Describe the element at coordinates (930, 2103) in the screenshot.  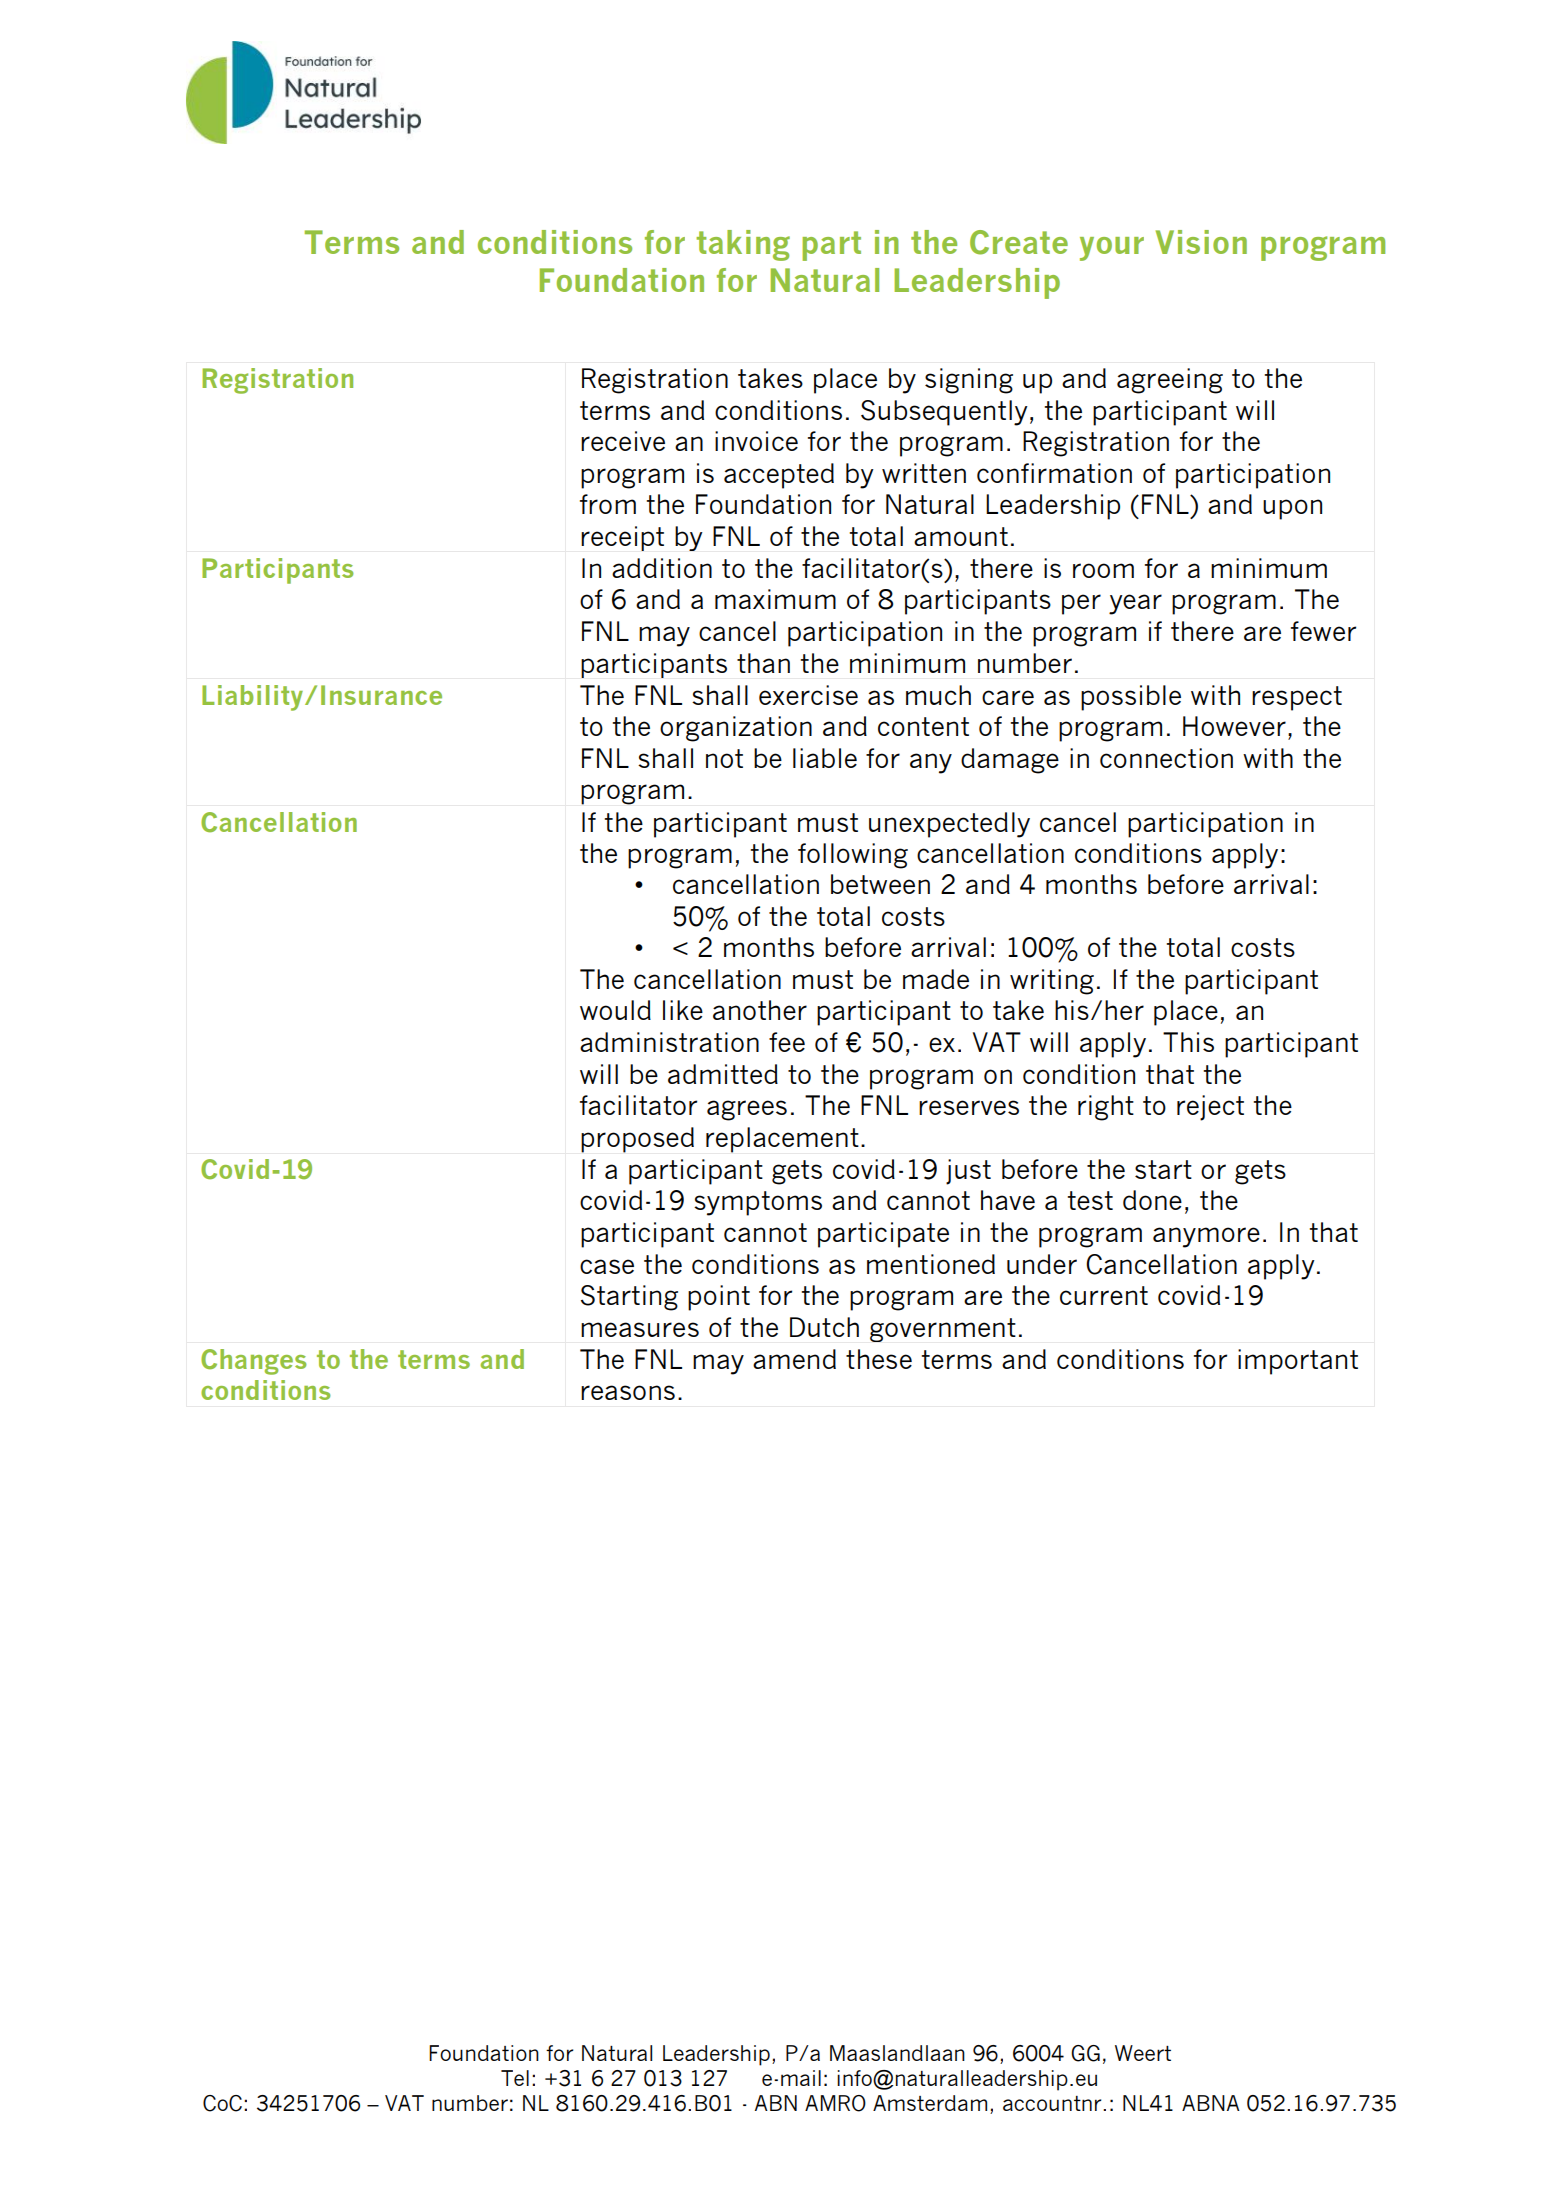
I see `Amsterdam` at that location.
